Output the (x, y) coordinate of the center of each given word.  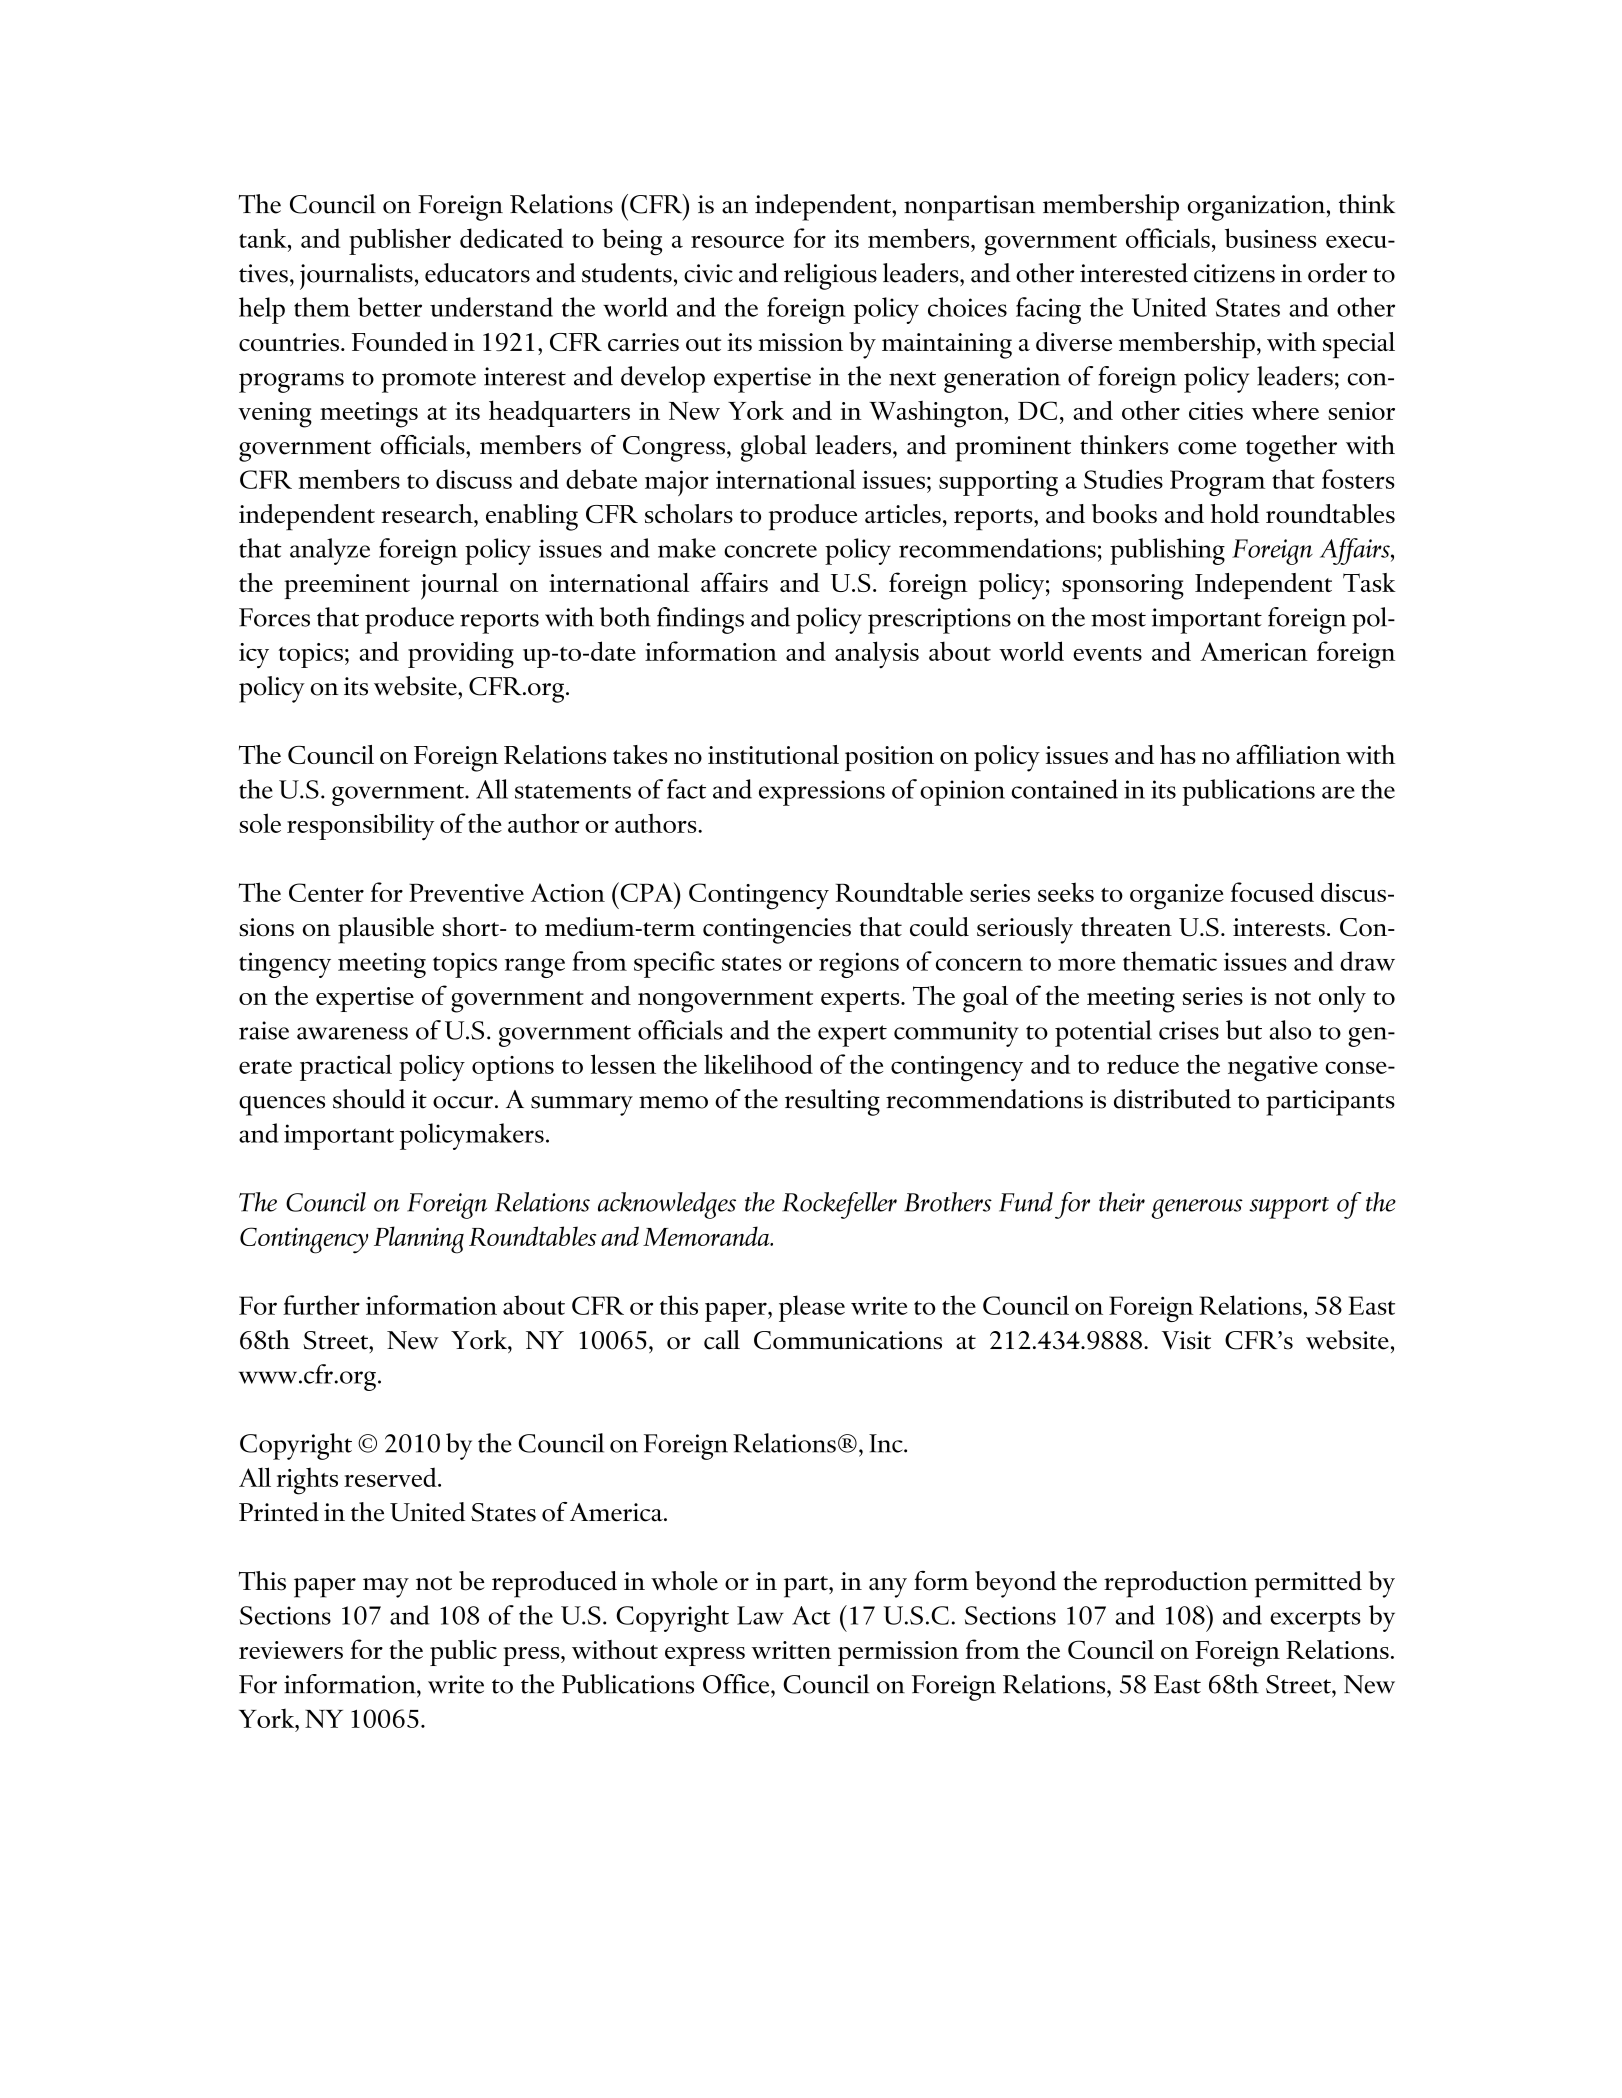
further (321, 1305)
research (428, 513)
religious (830, 276)
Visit (1186, 1340)
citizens (1234, 273)
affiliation (1288, 754)
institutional (773, 754)
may (386, 1588)
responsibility (360, 827)
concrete (770, 550)
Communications (848, 1340)
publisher (400, 241)
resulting (832, 1102)
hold (1235, 513)
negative (1273, 1069)
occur (463, 1102)
